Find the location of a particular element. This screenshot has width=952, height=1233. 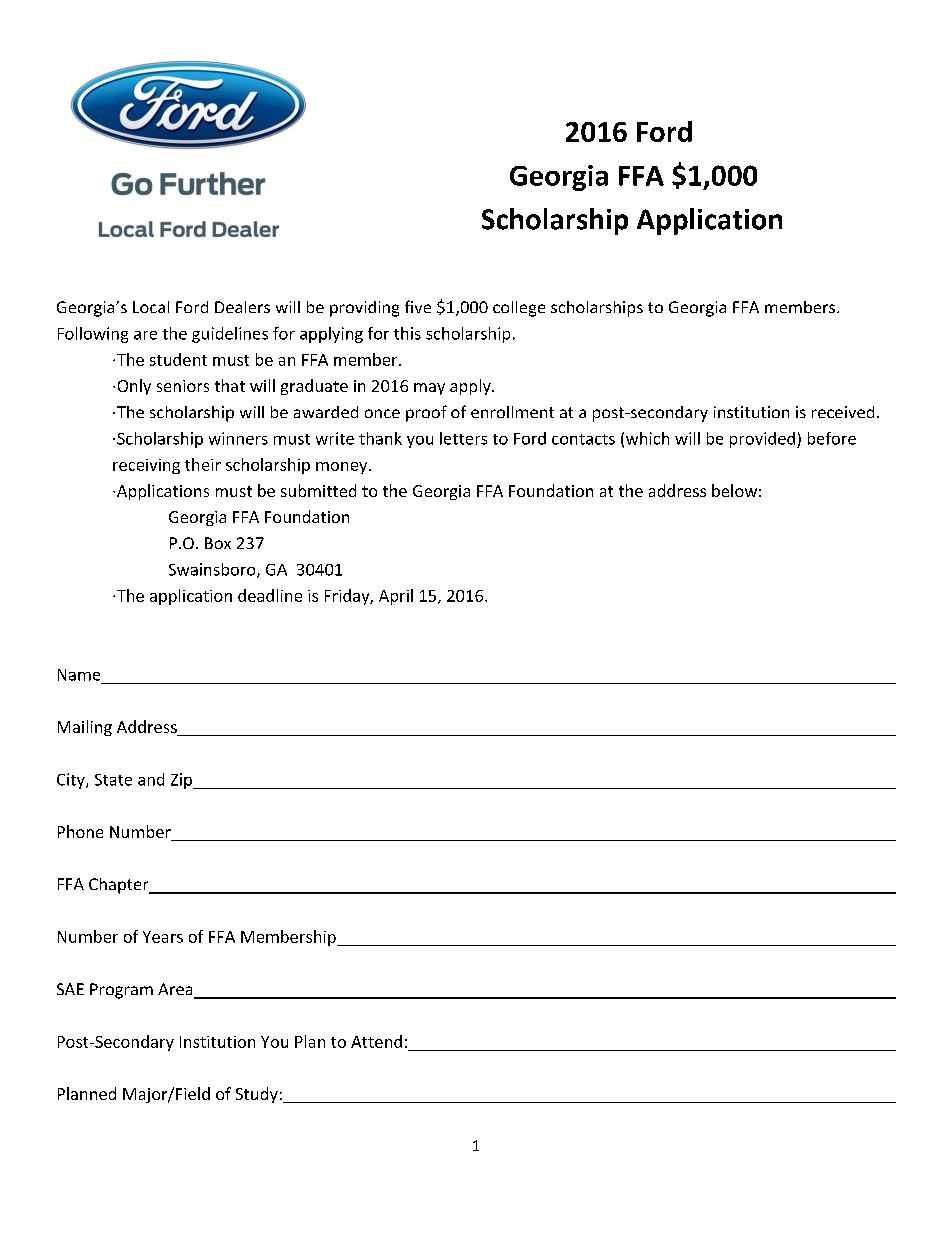

Zip is located at coordinates (183, 781).
